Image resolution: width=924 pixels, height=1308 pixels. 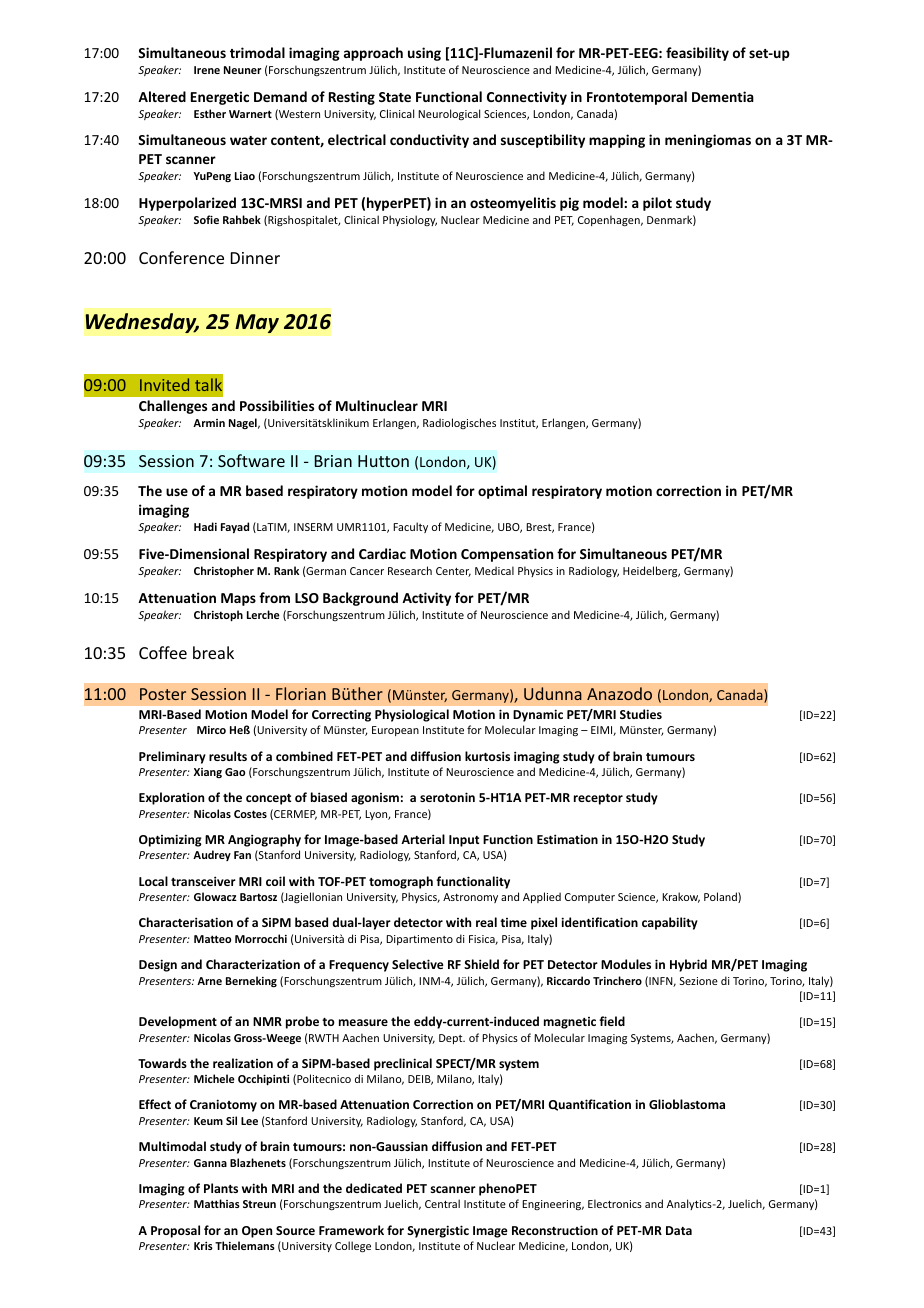 I want to click on Central, so click(x=442, y=1203).
